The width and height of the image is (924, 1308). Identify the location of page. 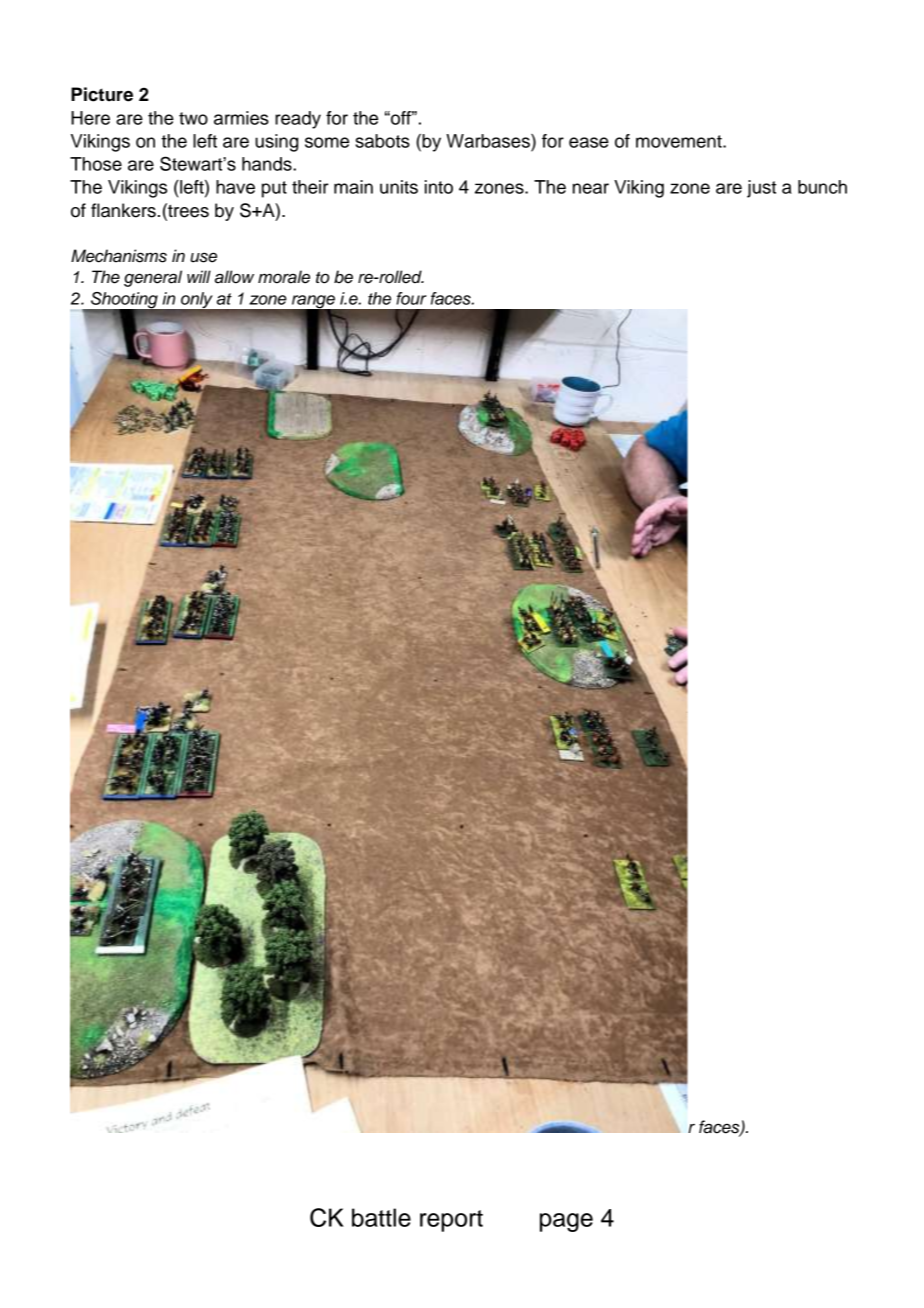
(566, 1222).
